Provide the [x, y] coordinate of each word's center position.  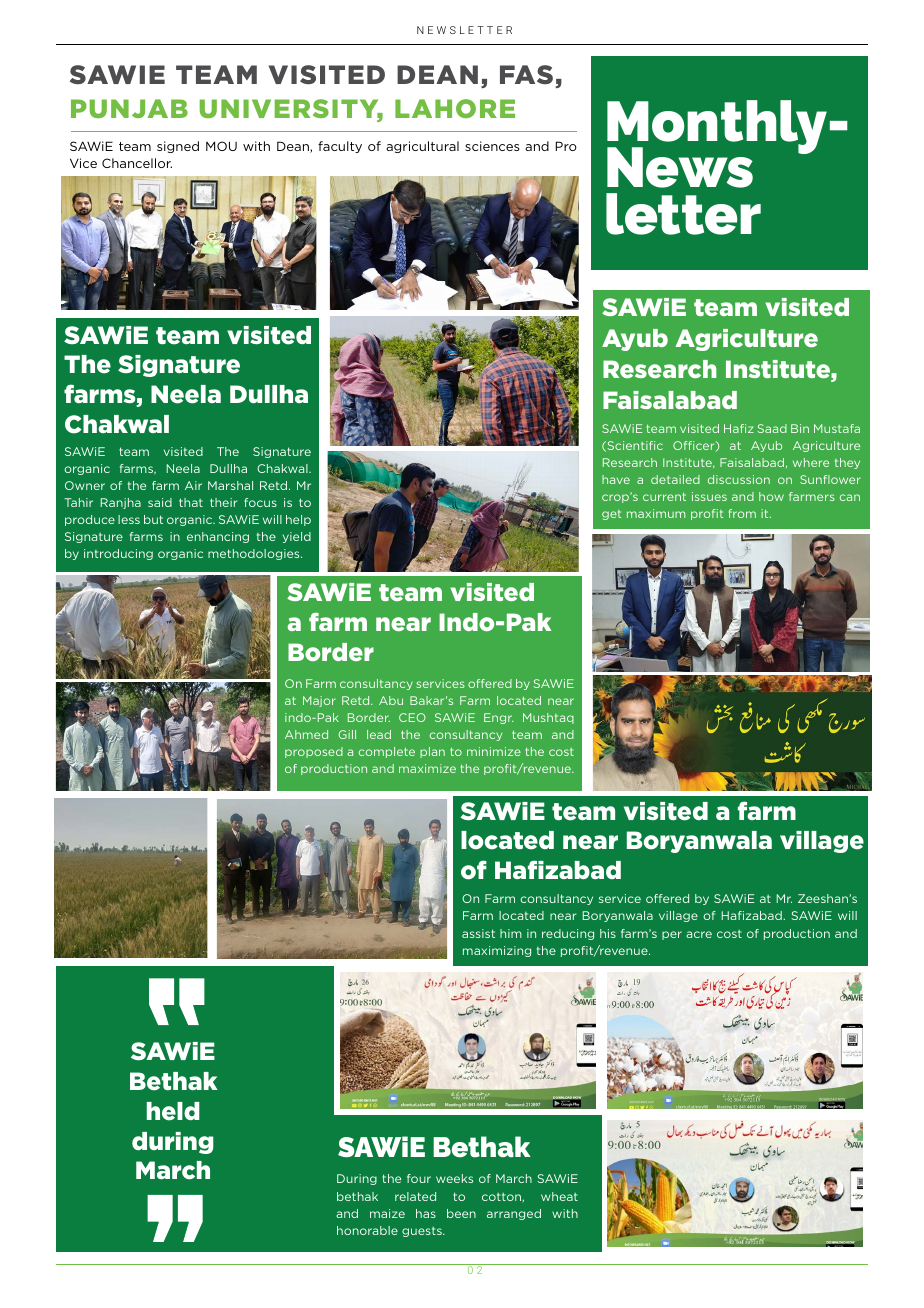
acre [699, 934]
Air [193, 485]
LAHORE [455, 108]
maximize [427, 768]
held [173, 1111]
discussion [739, 479]
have [616, 479]
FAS [526, 75]
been [461, 1213]
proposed [314, 752]
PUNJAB [129, 108]
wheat [559, 1196]
